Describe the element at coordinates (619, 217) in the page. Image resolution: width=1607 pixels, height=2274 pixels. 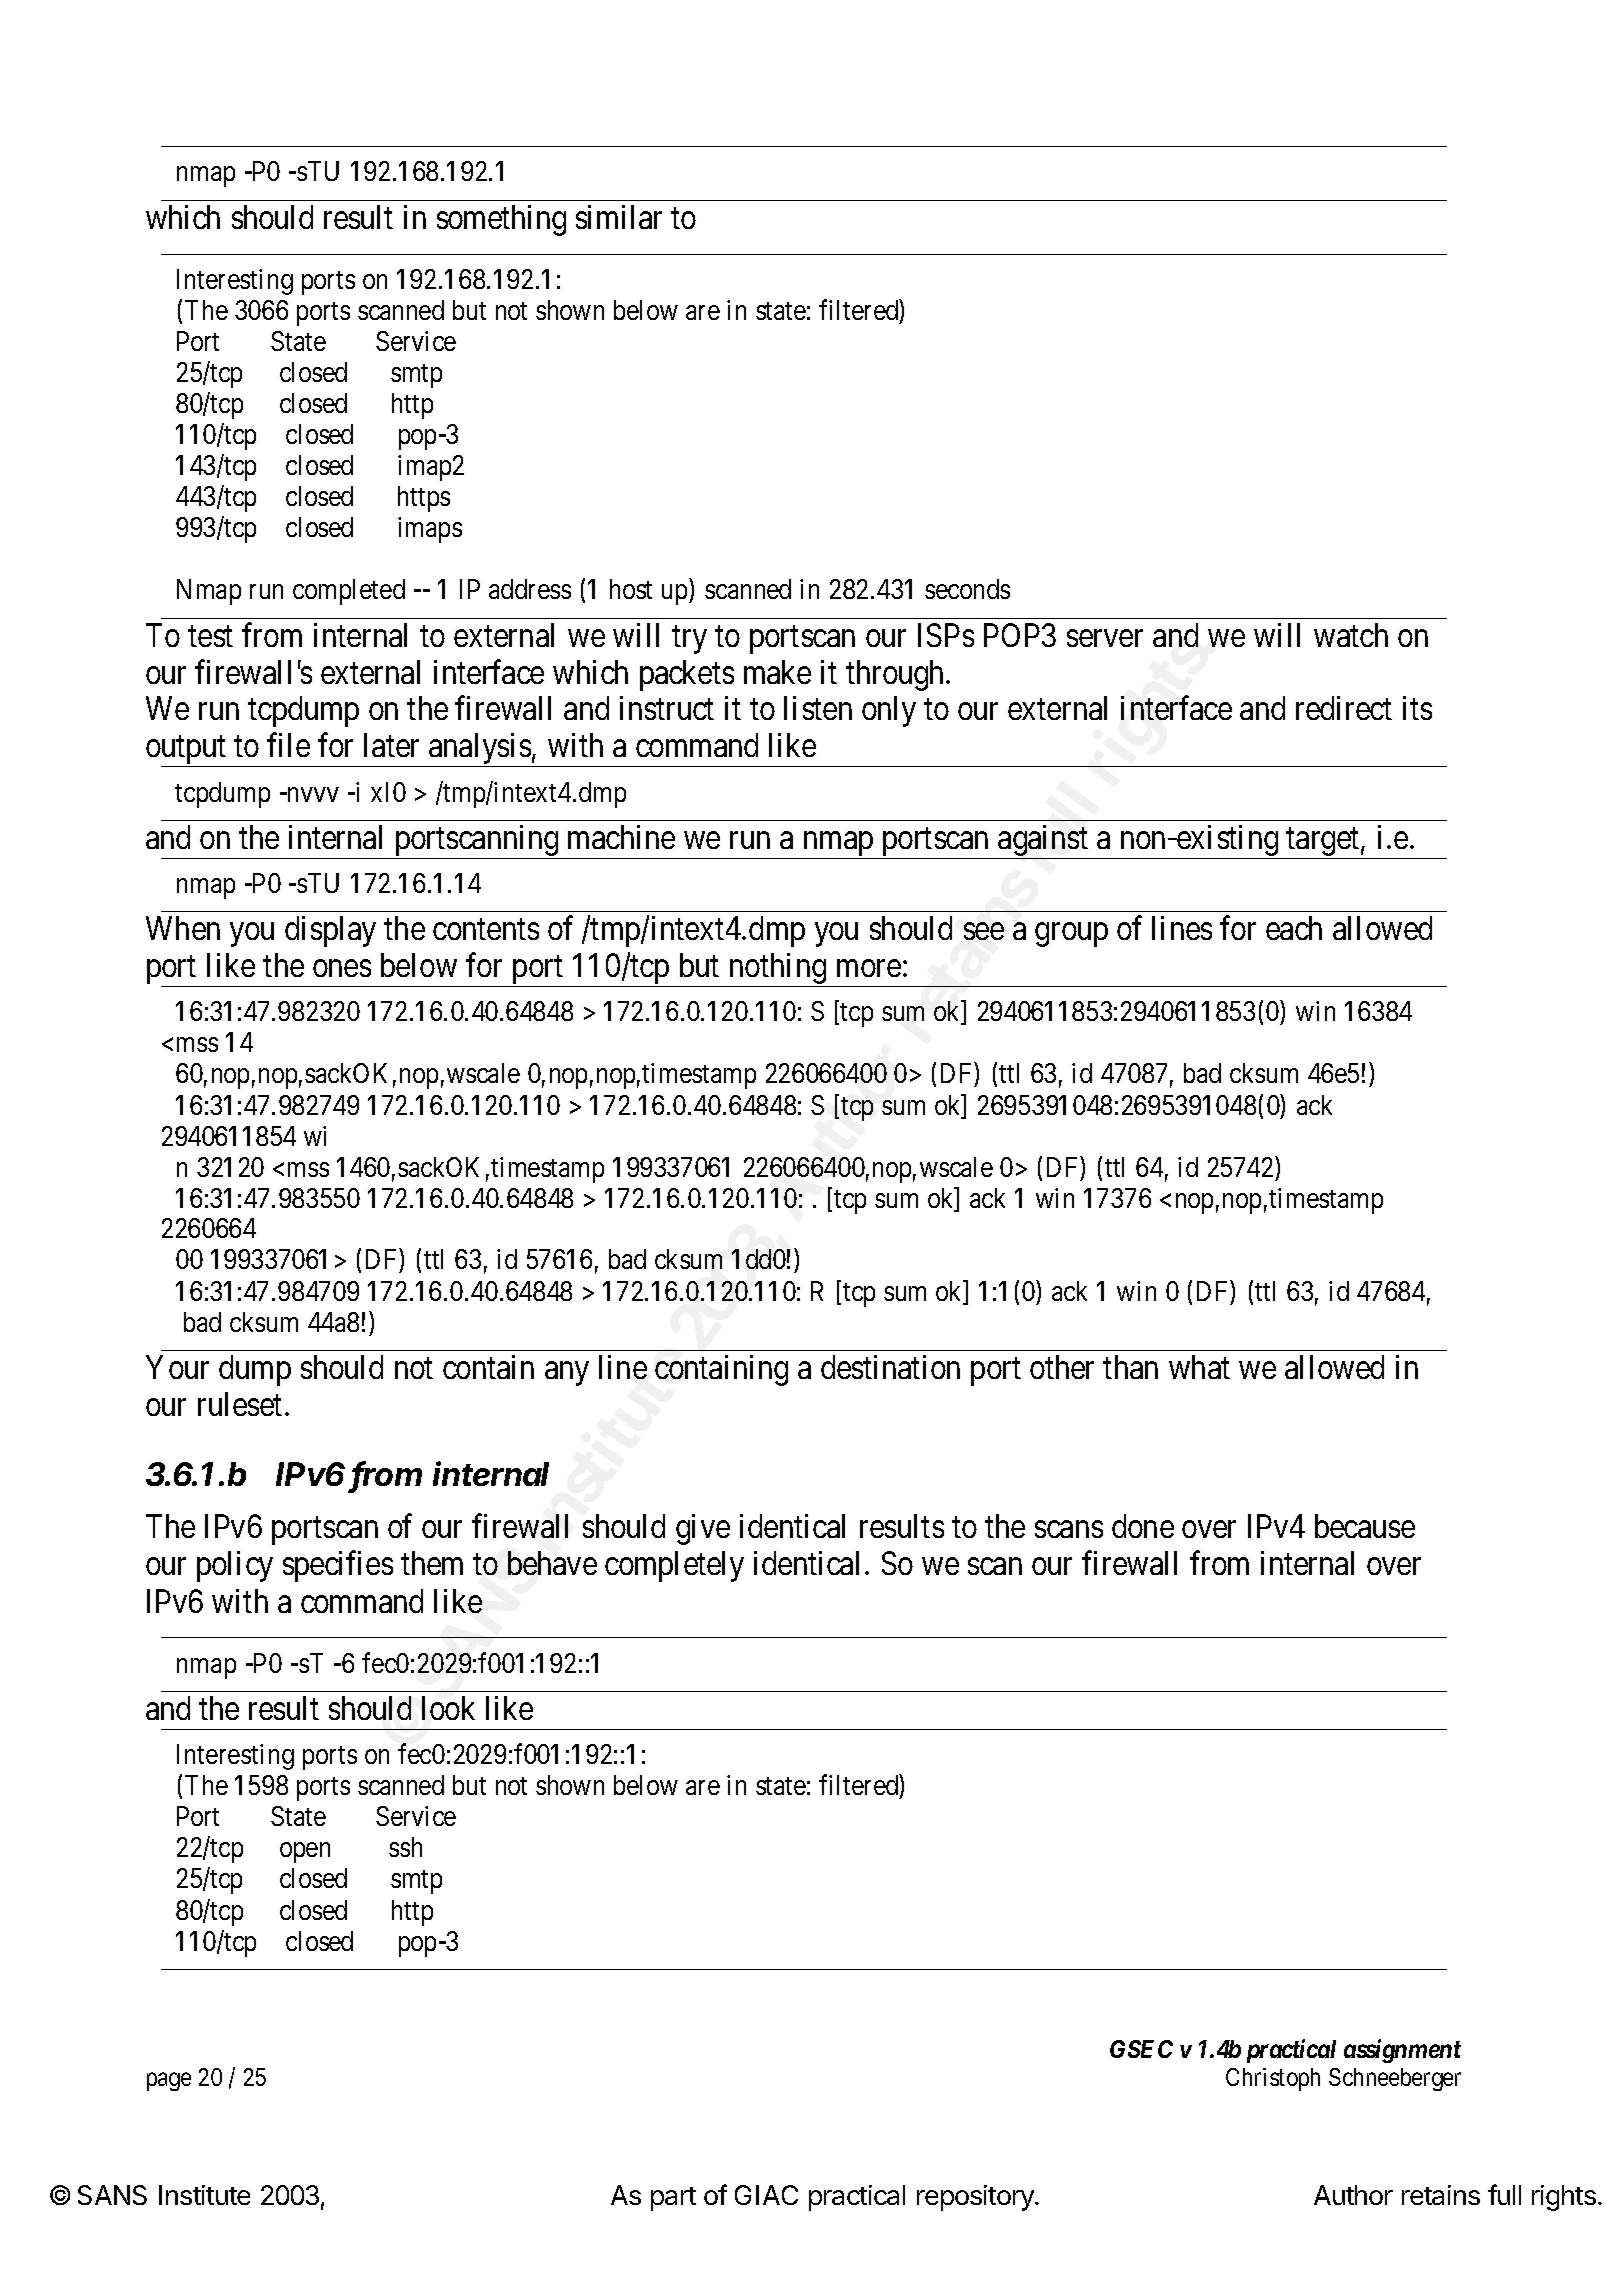
I see `similar` at that location.
